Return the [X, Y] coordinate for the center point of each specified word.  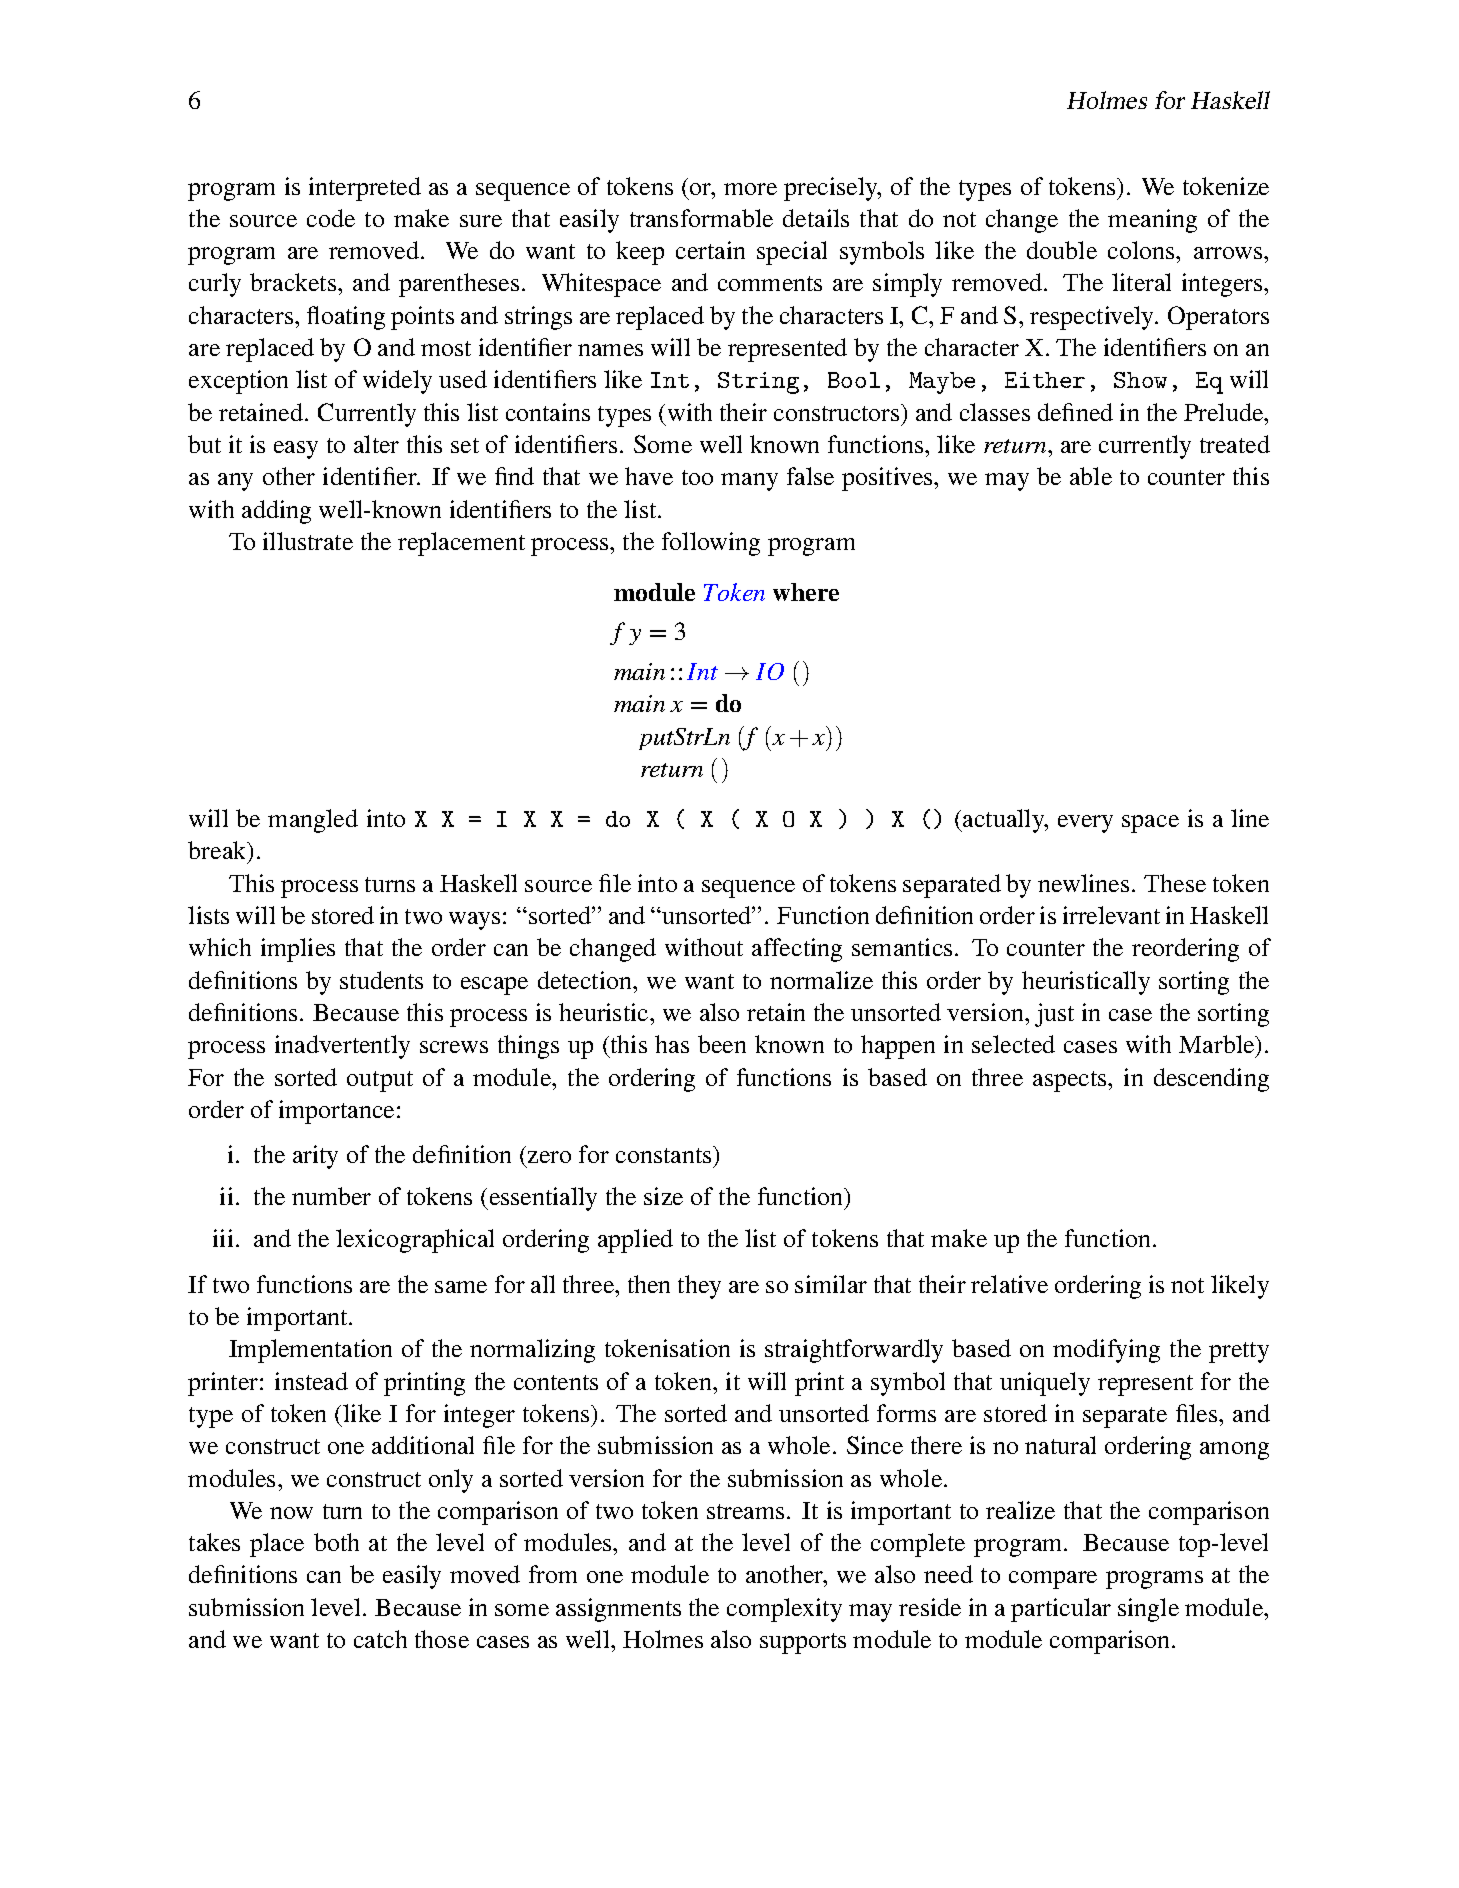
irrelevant [1111, 915]
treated [1235, 444]
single [1148, 1610]
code [331, 218]
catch [380, 1639]
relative [1009, 1284]
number [331, 1196]
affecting [797, 950]
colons [1142, 250]
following [711, 544]
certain [710, 250]
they [699, 1287]
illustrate [308, 541]
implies [298, 950]
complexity [784, 1610]
